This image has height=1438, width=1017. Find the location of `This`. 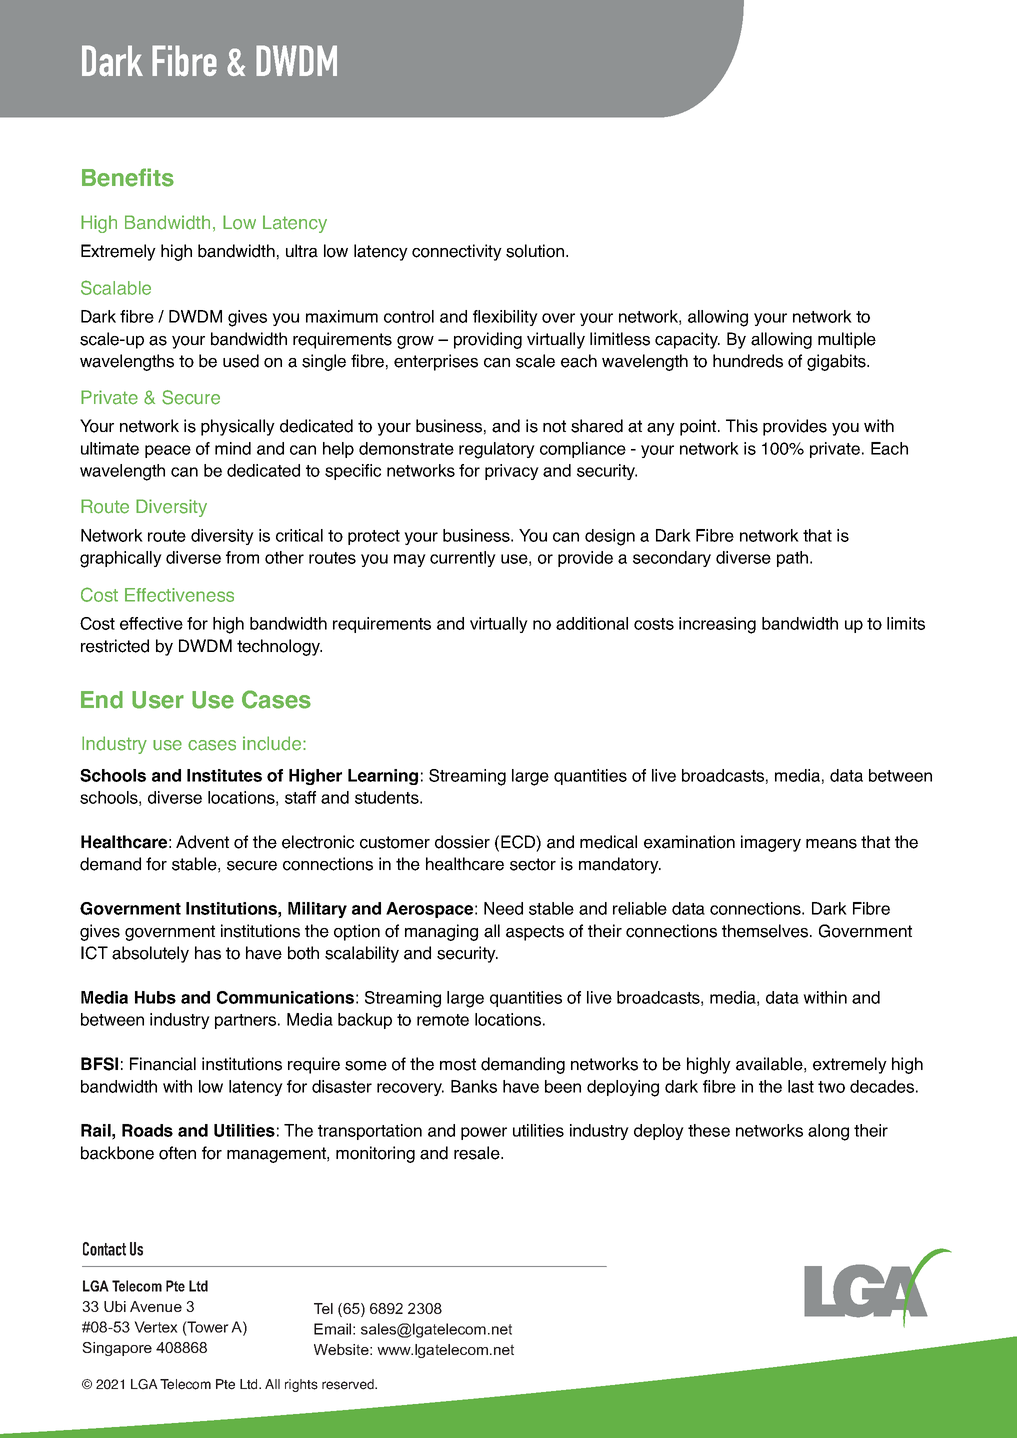

This is located at coordinates (742, 426).
